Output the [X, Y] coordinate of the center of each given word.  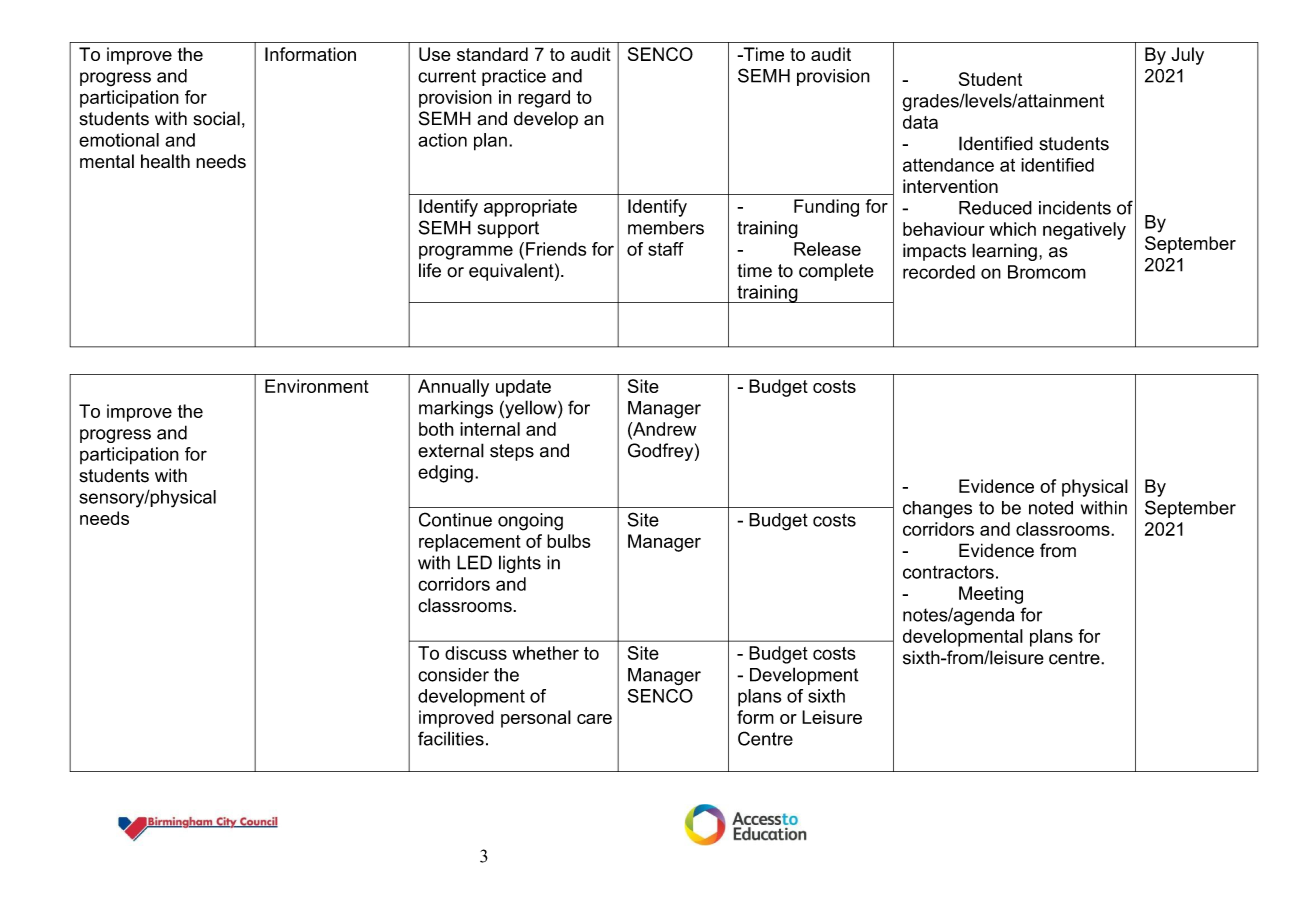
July [1187, 56]
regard [544, 99]
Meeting [991, 595]
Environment [317, 386]
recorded [939, 272]
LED [474, 562]
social [216, 118]
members [666, 228]
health [165, 161]
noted [1051, 508]
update [523, 388]
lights [520, 564]
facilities [451, 738]
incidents [1075, 208]
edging [445, 474]
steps [512, 452]
